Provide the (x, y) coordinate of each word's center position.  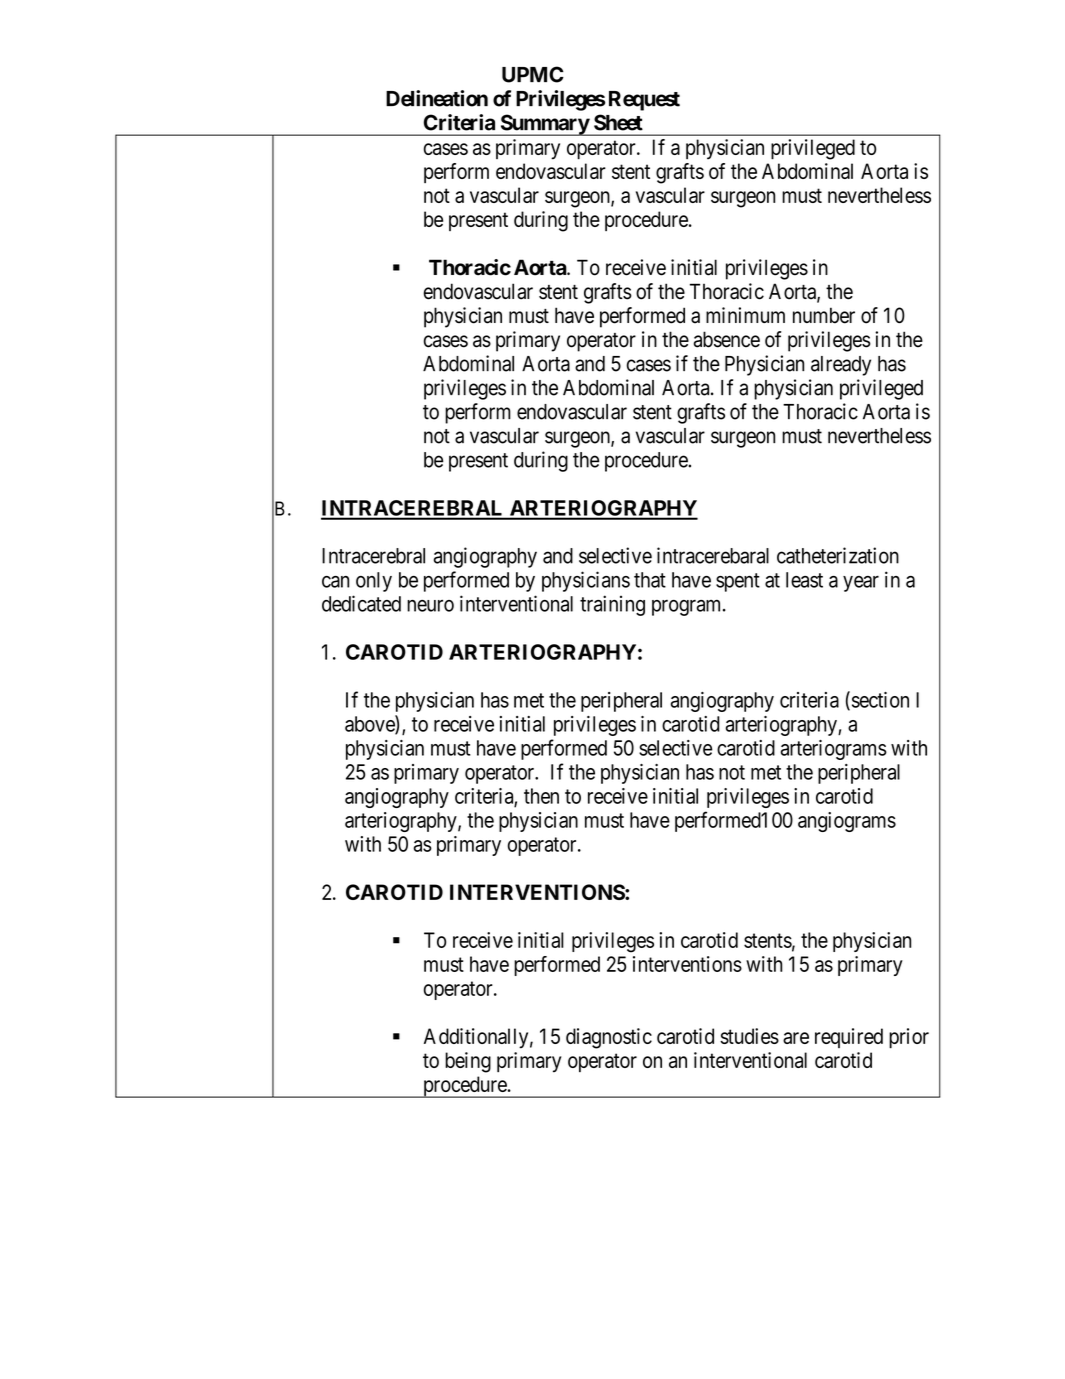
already (841, 366)
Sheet (618, 122)
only (374, 582)
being (468, 1062)
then (541, 796)
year (861, 583)
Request (644, 101)
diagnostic (609, 1038)
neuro (430, 605)
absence (727, 339)
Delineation (437, 98)
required (849, 1038)
